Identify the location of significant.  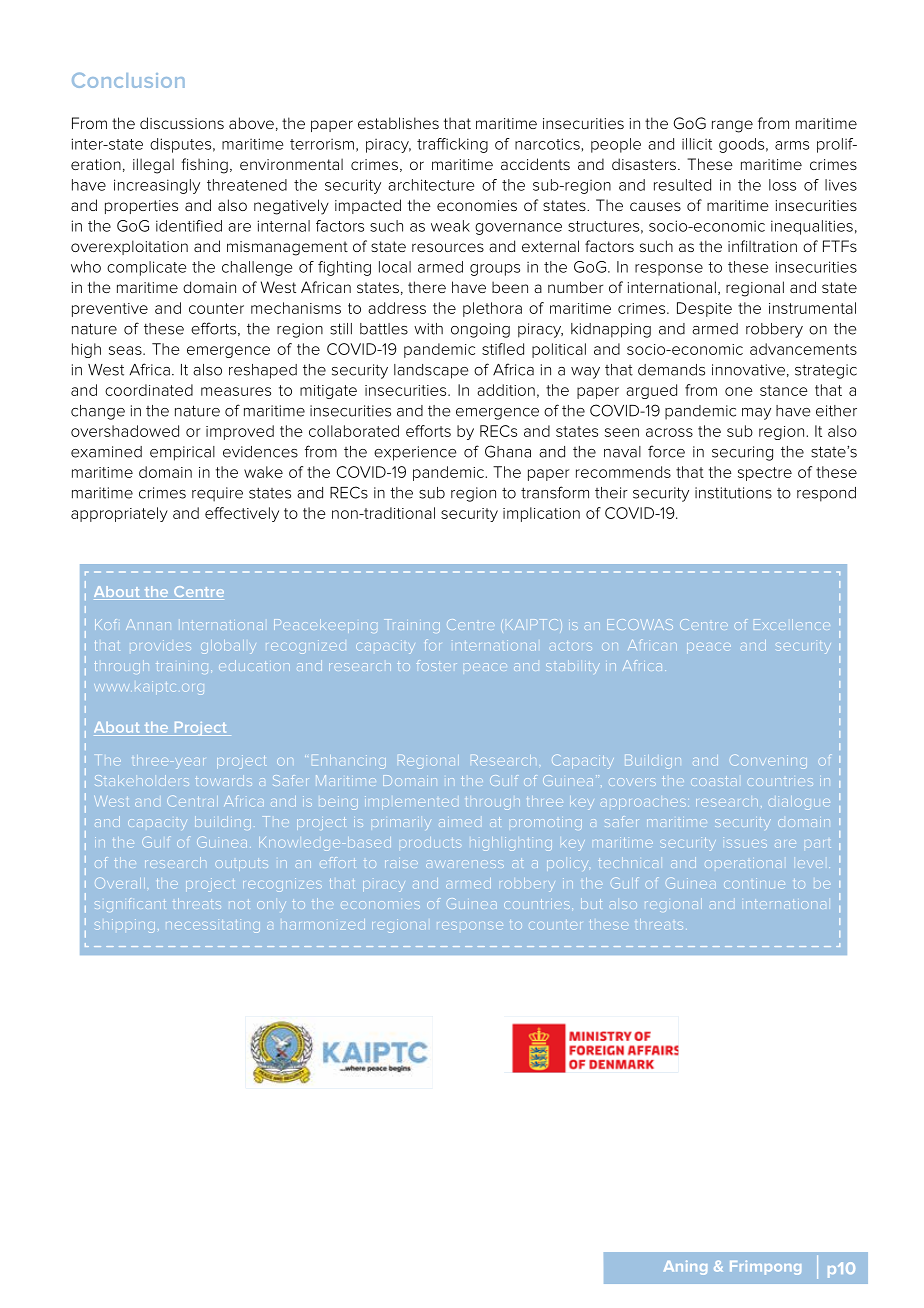
(130, 905).
